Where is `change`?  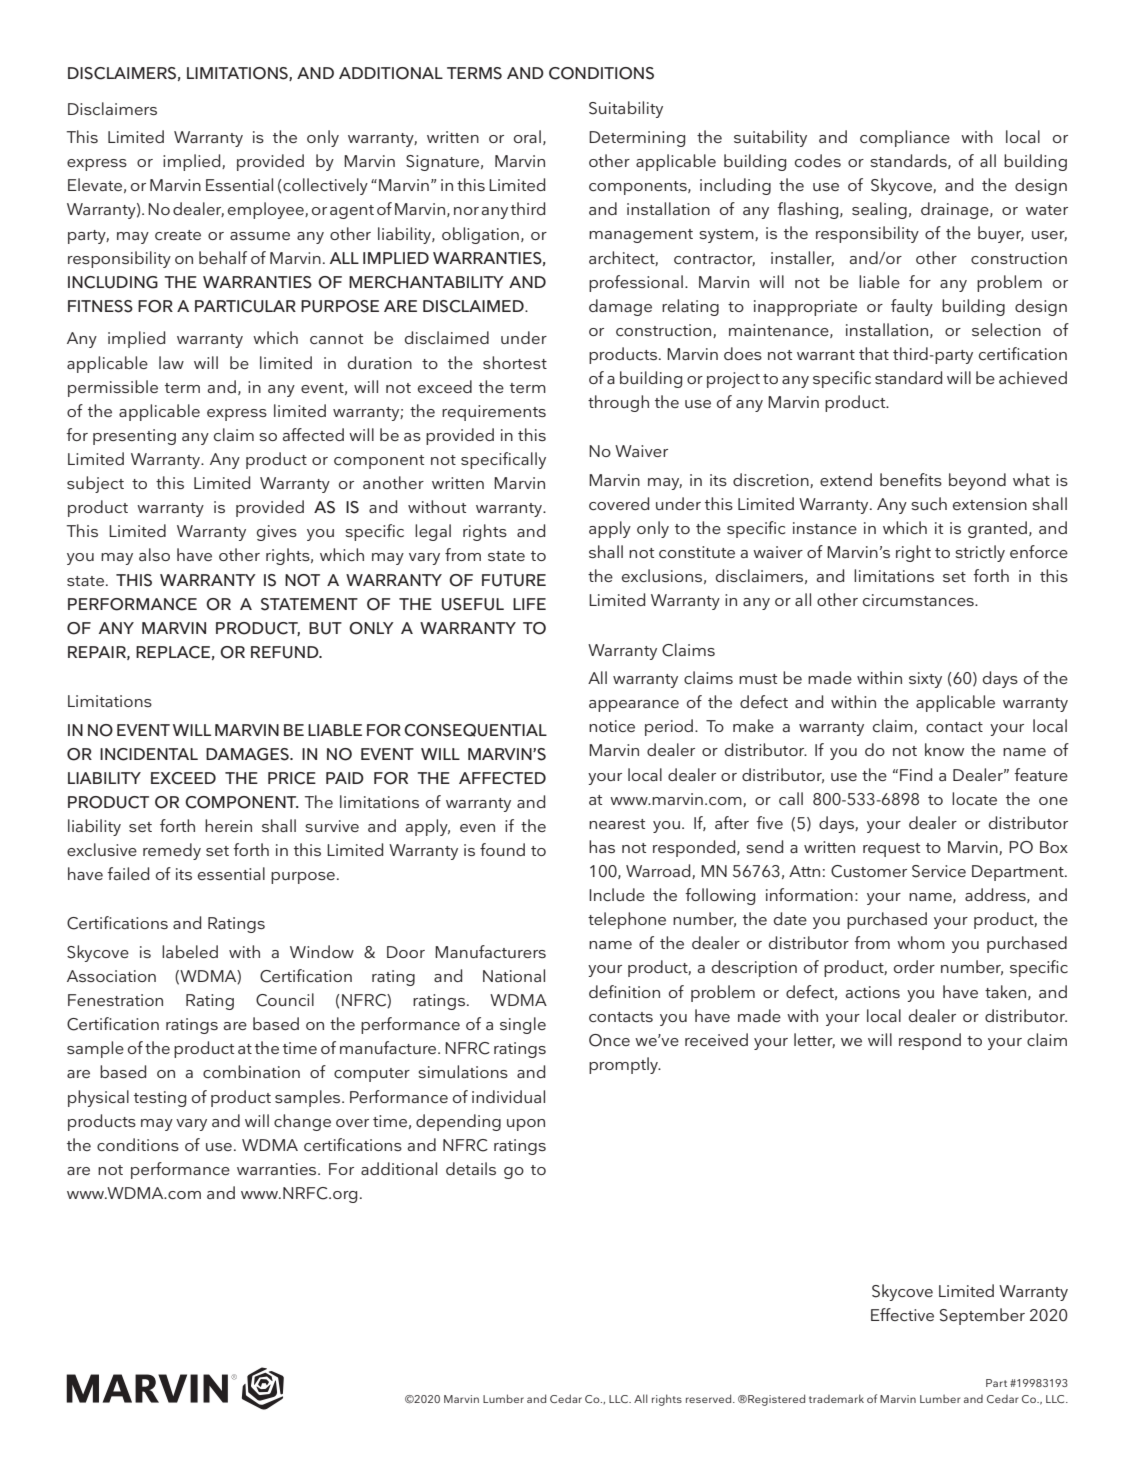
change is located at coordinates (302, 1122).
